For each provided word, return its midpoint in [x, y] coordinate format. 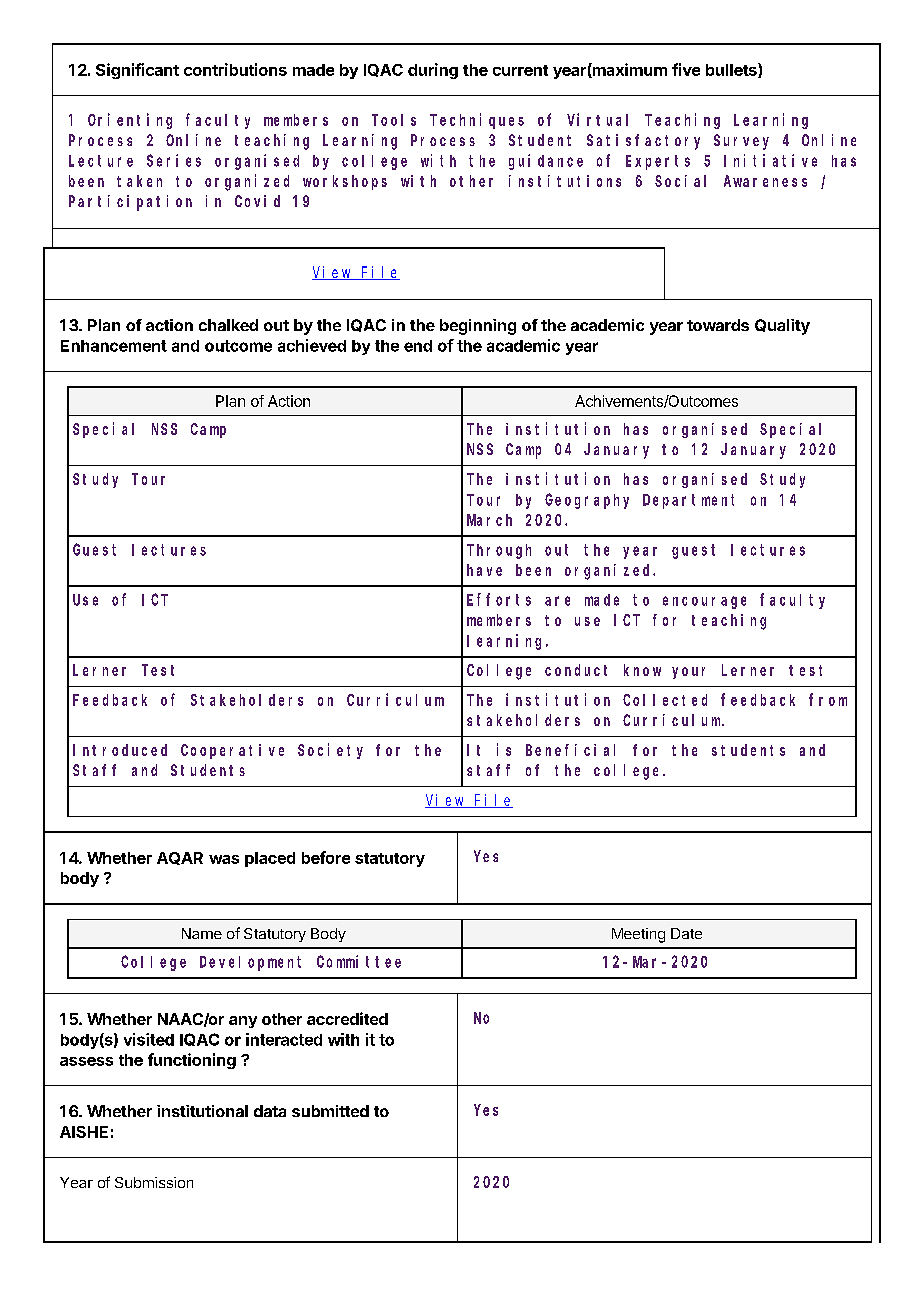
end [418, 346]
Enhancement [114, 346]
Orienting [130, 121]
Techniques [477, 121]
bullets [732, 70]
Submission [154, 1182]
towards [718, 325]
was [224, 859]
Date [686, 933]
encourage [704, 602]
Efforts [499, 599]
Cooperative [232, 751]
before [326, 857]
